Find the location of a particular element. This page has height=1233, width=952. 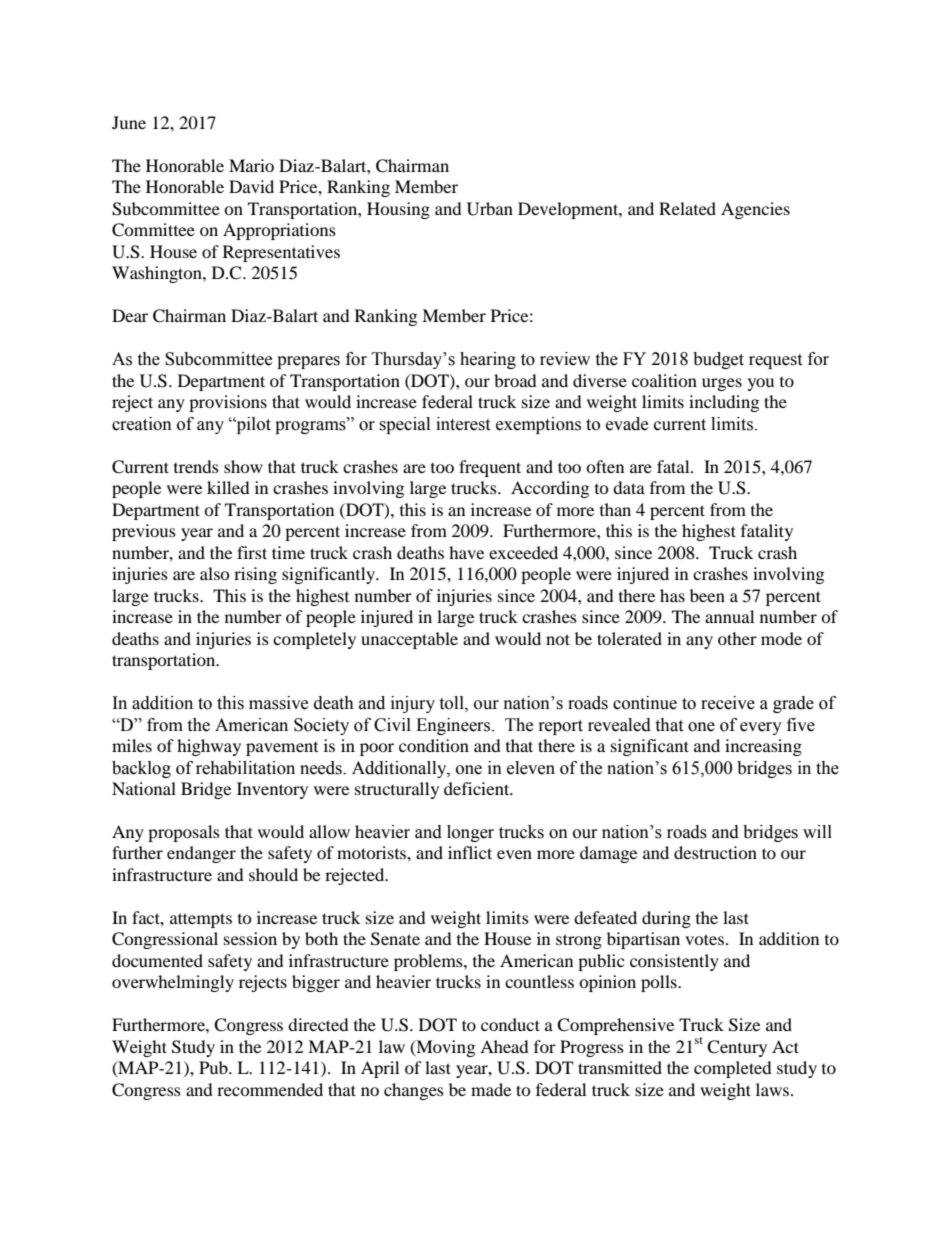

Mario is located at coordinates (251, 165).
